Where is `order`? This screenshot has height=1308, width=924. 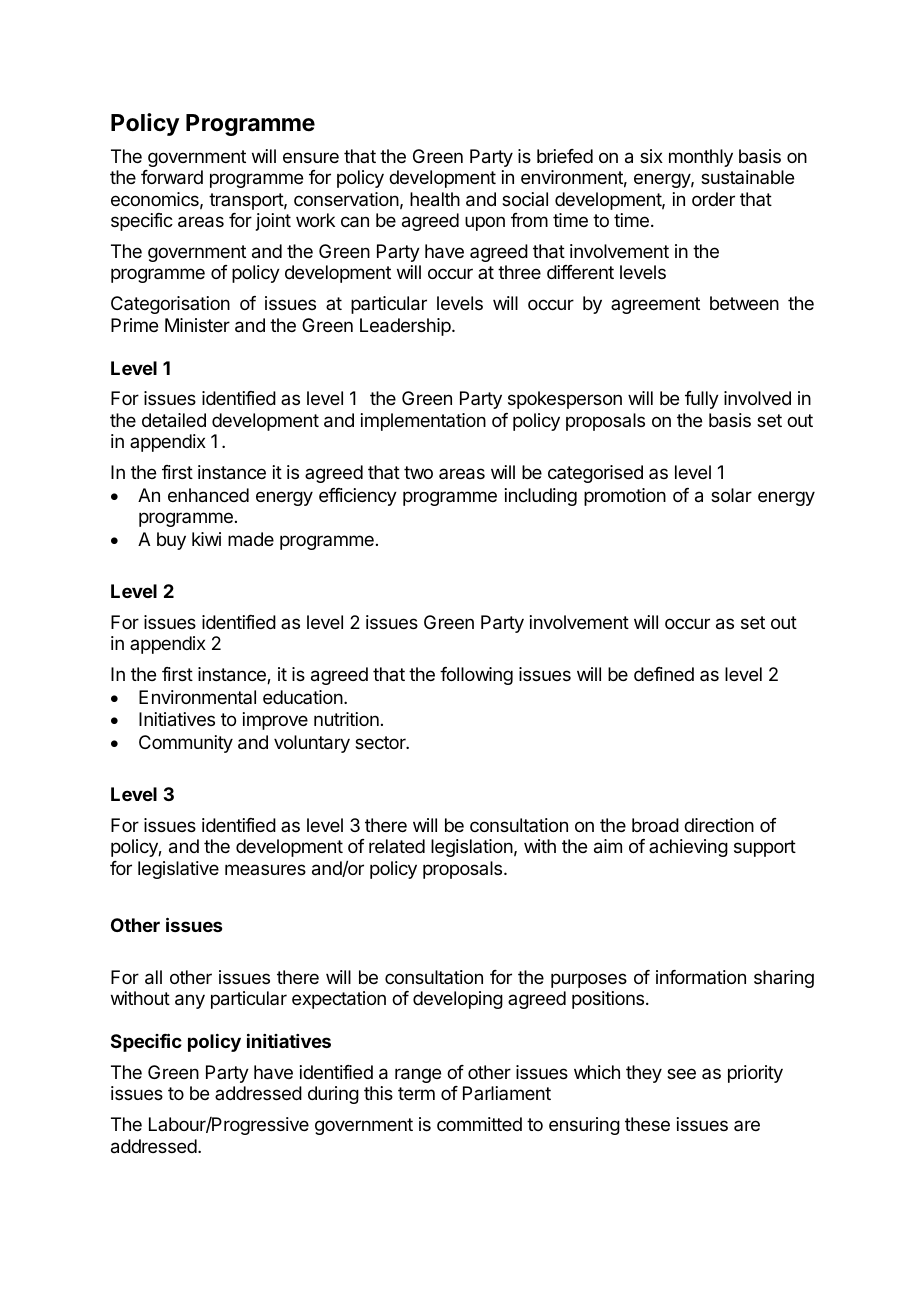
order is located at coordinates (713, 199).
